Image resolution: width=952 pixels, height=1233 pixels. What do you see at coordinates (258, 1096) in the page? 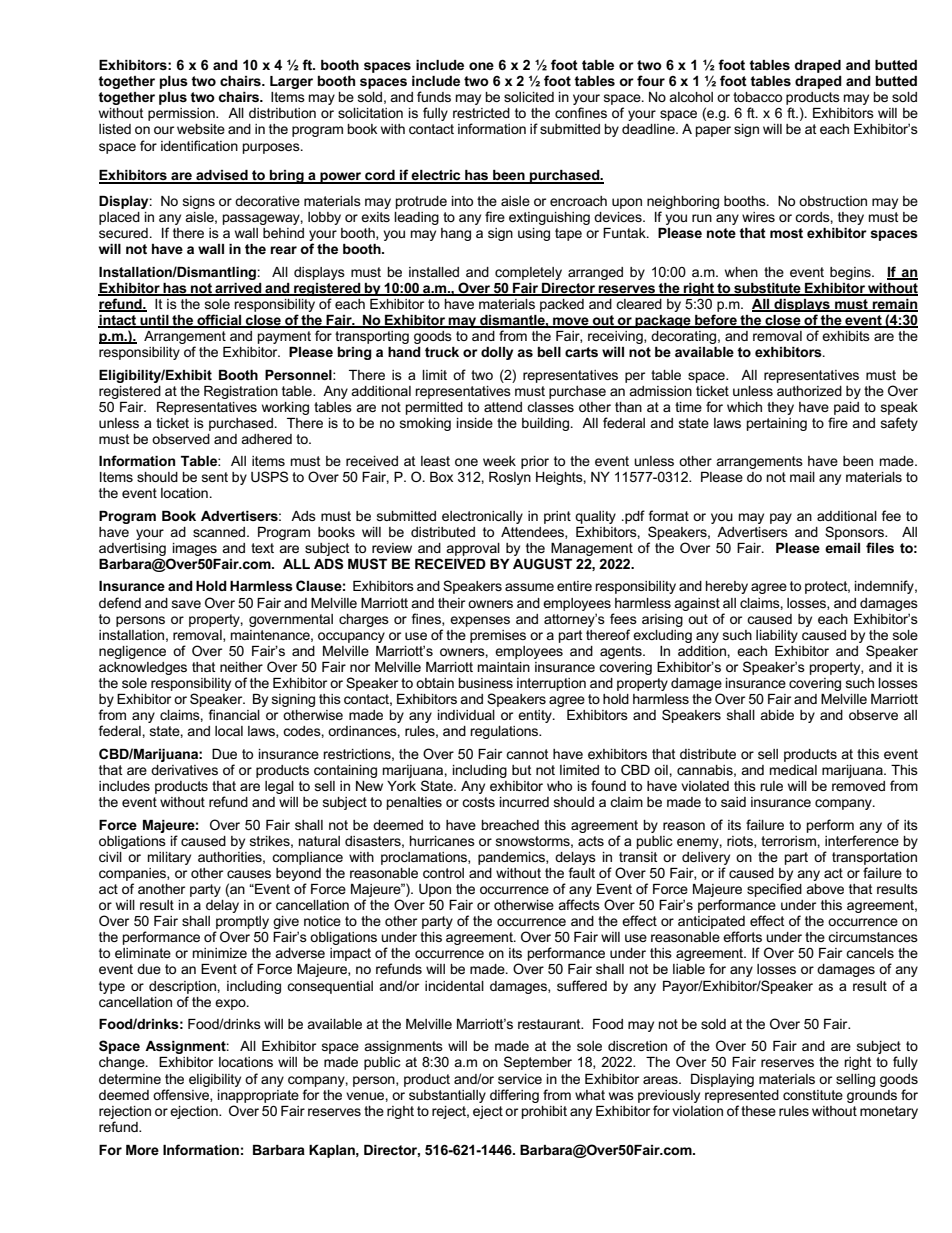
I see `inappropriate` at bounding box center [258, 1096].
